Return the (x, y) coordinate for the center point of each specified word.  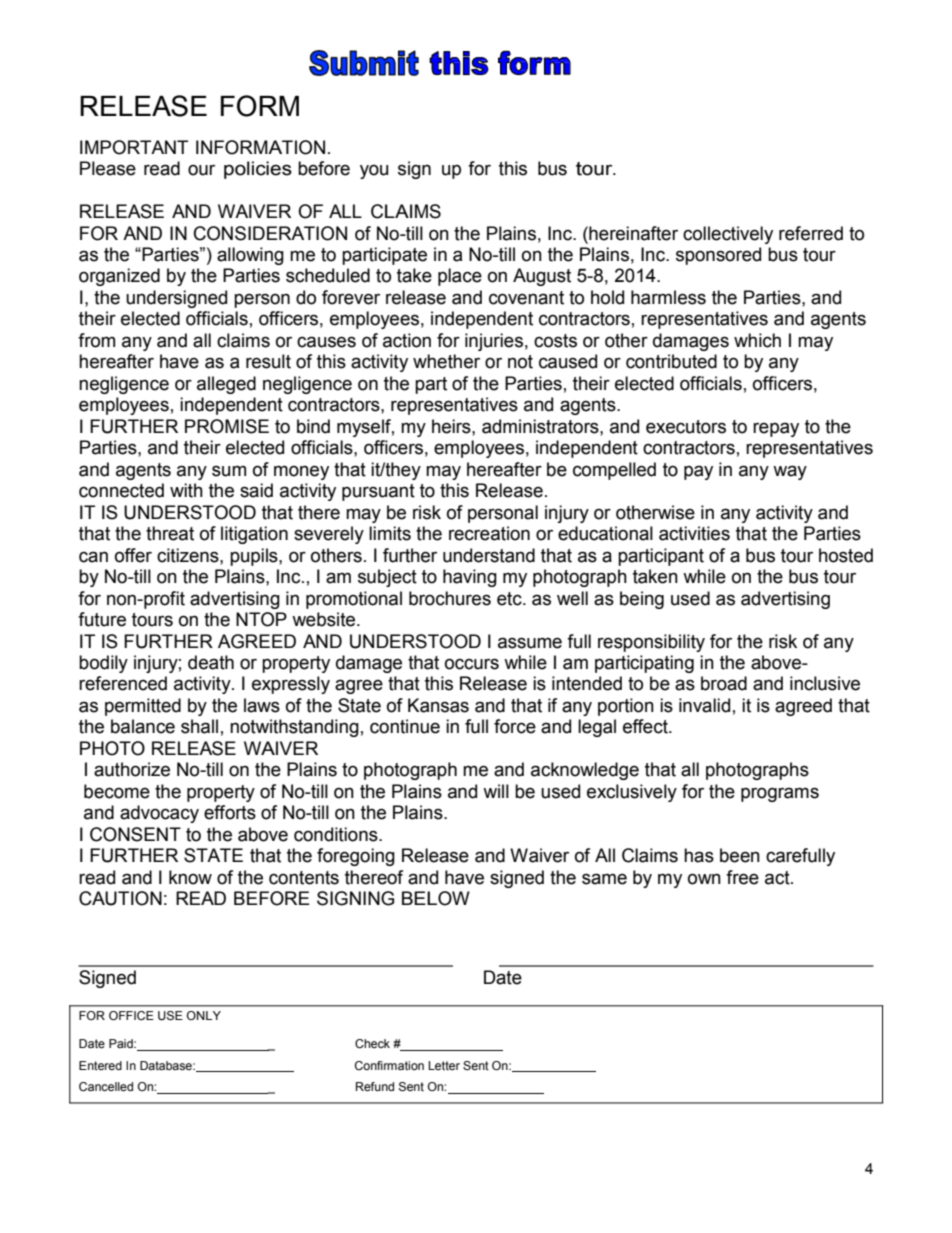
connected (121, 490)
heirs (452, 426)
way (790, 472)
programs (780, 794)
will (496, 791)
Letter (444, 1065)
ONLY (204, 1015)
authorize (132, 769)
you (374, 171)
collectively (728, 235)
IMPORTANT (134, 147)
